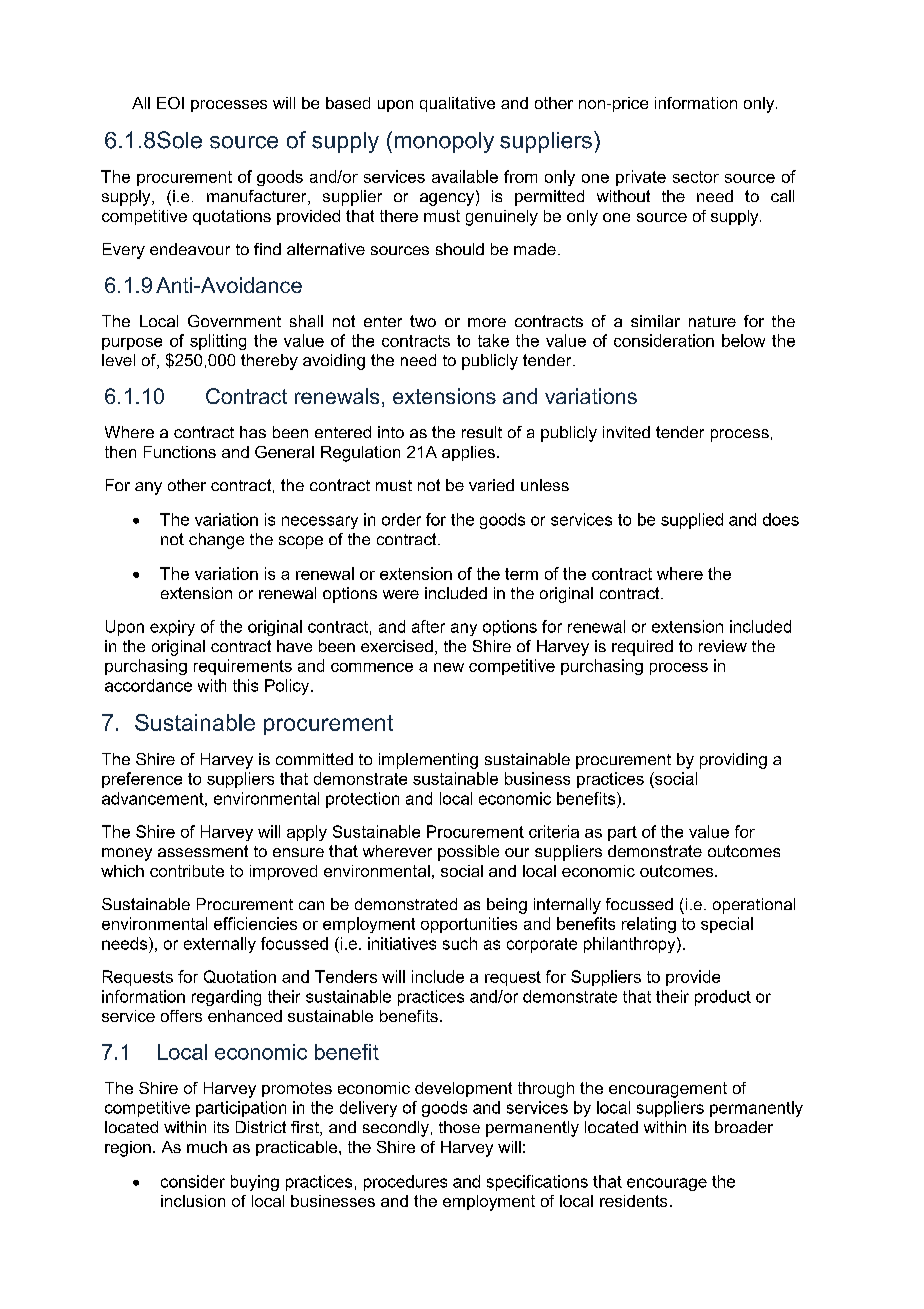  What do you see at coordinates (744, 1127) in the screenshot?
I see `broader` at bounding box center [744, 1127].
